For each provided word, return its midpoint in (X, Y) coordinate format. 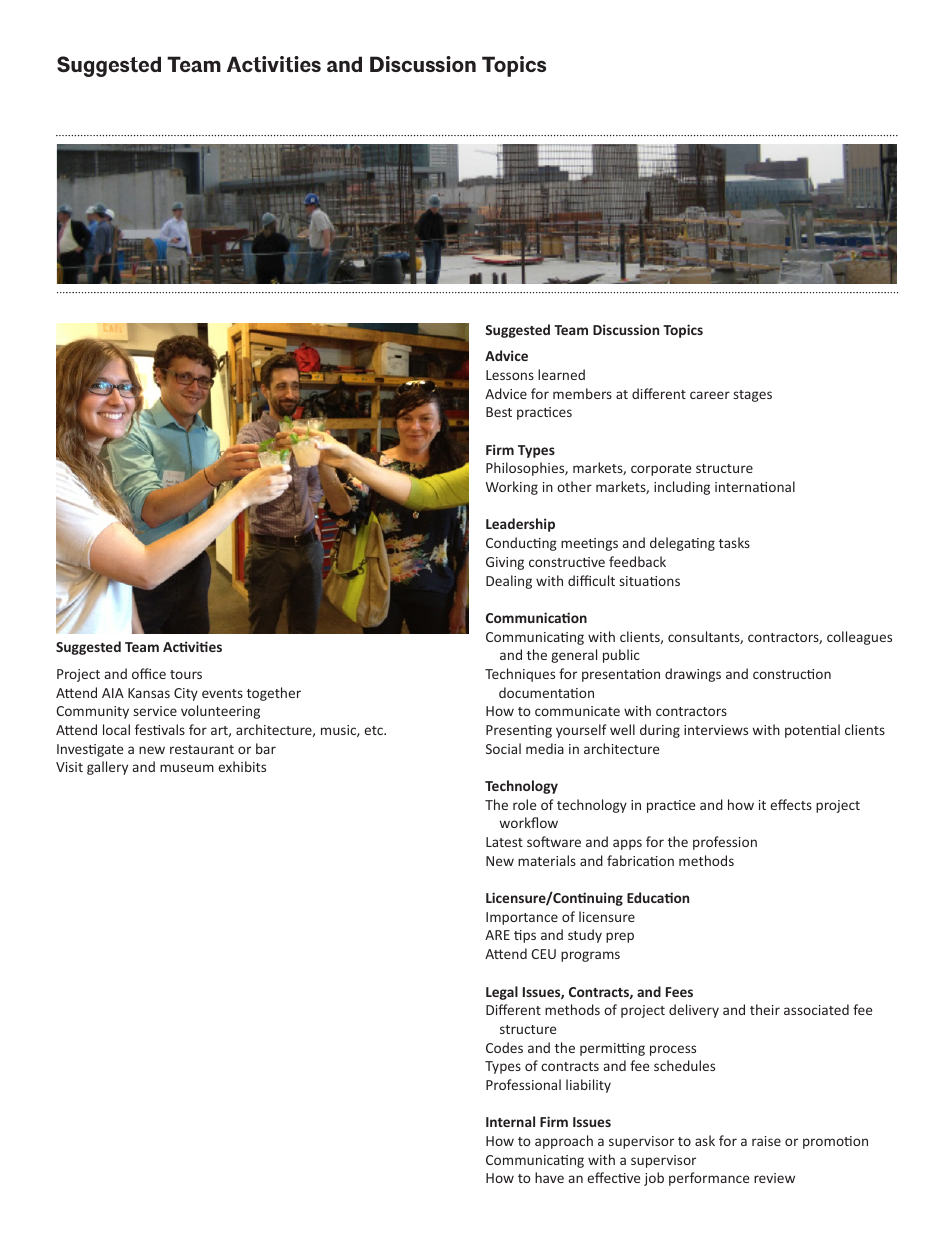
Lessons (510, 375)
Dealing (509, 582)
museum (187, 768)
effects (791, 804)
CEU (543, 954)
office (149, 673)
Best (499, 412)
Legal (502, 993)
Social (503, 748)
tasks (734, 542)
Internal (510, 1121)
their (765, 1009)
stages (753, 396)
